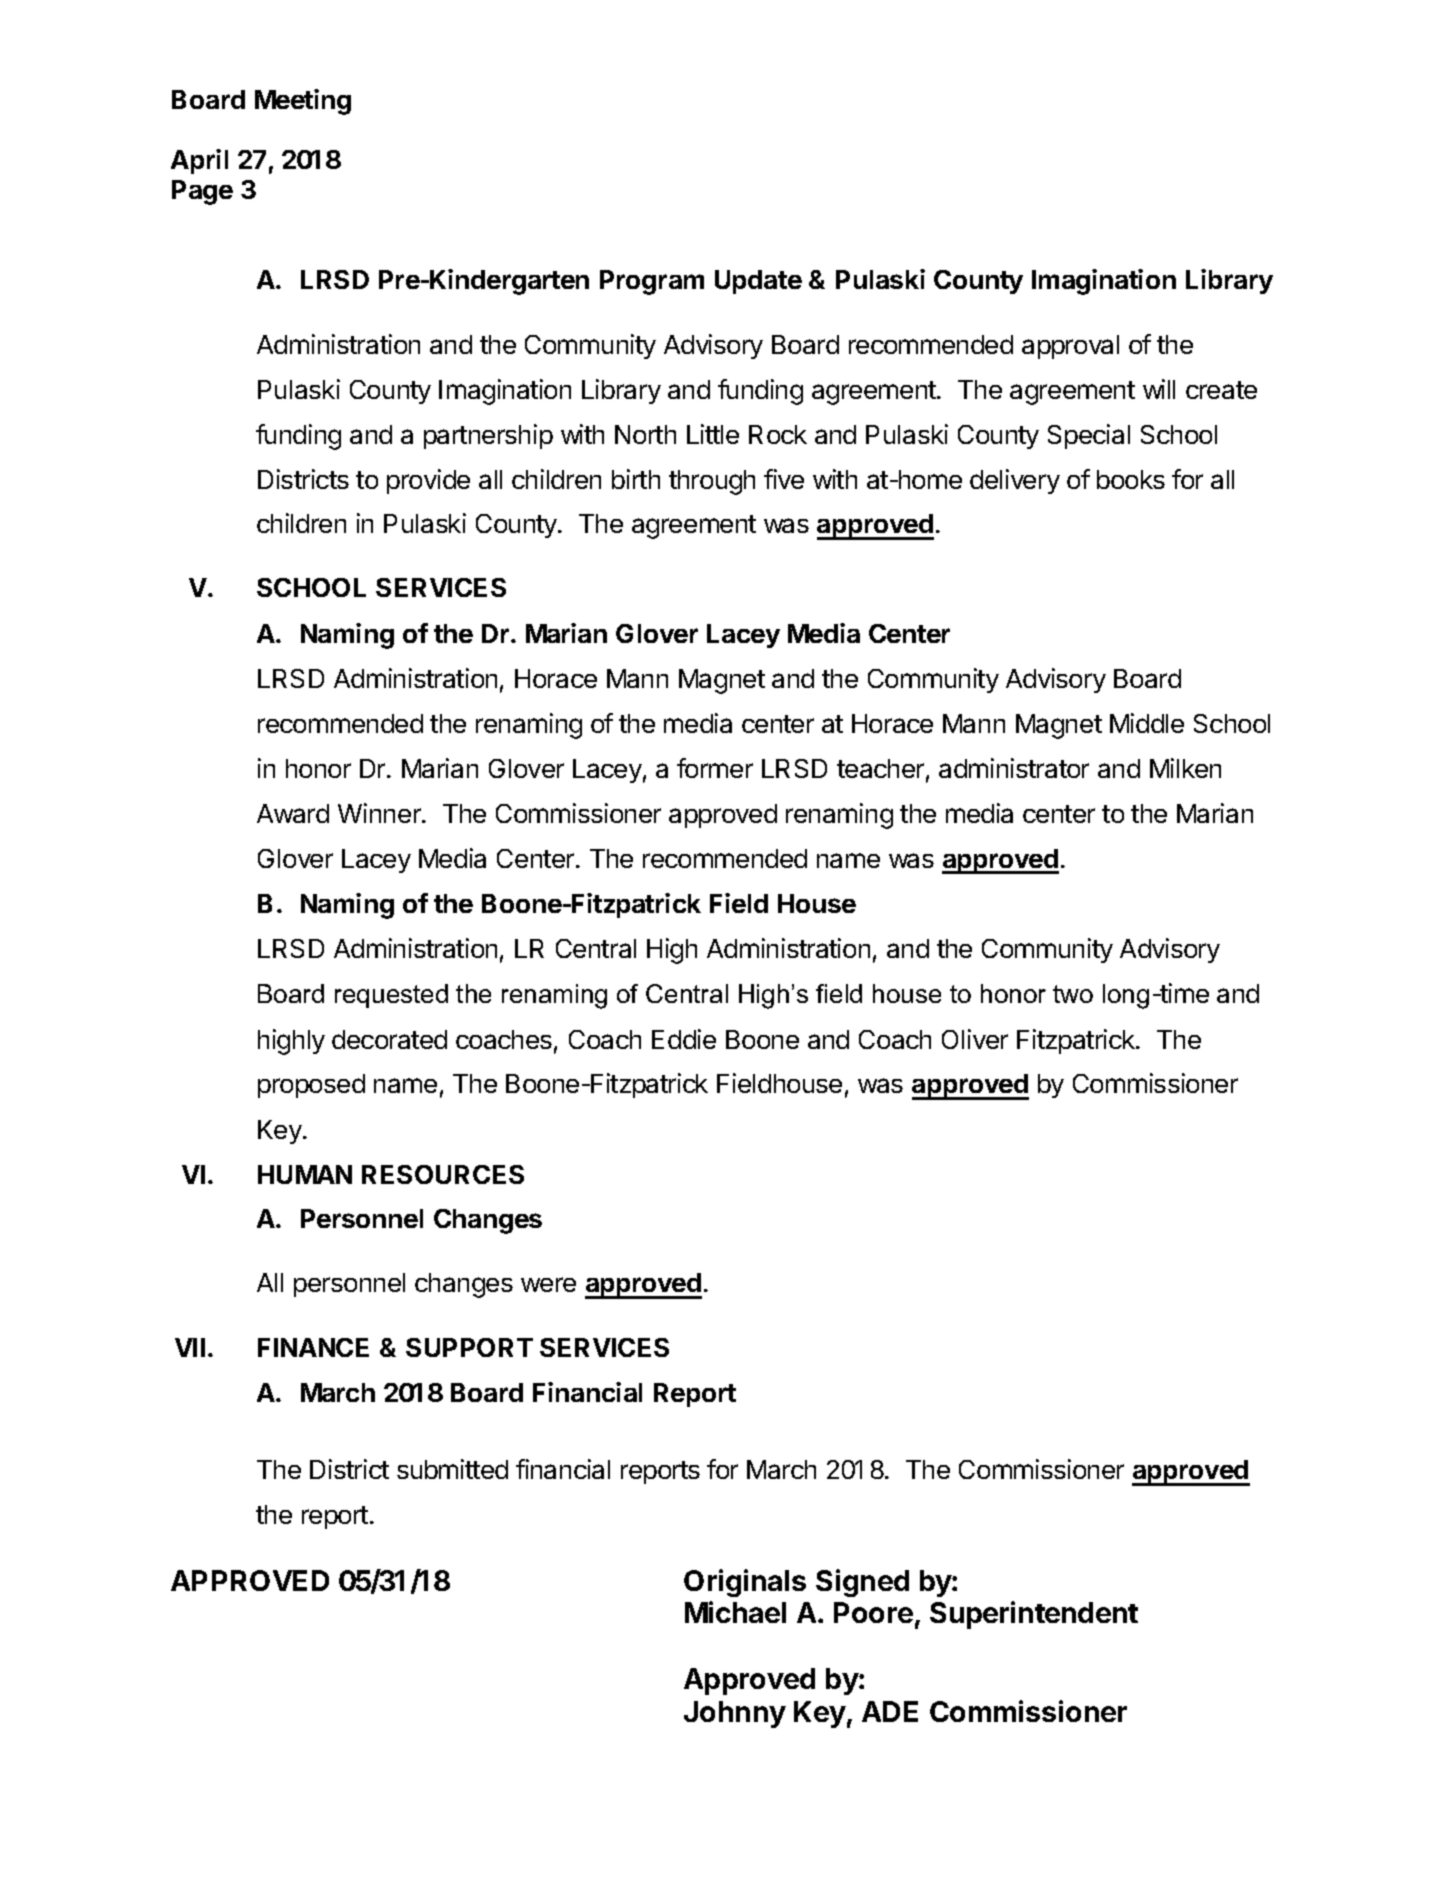 The image size is (1453, 1881). I want to click on proposed, so click(311, 1086).
